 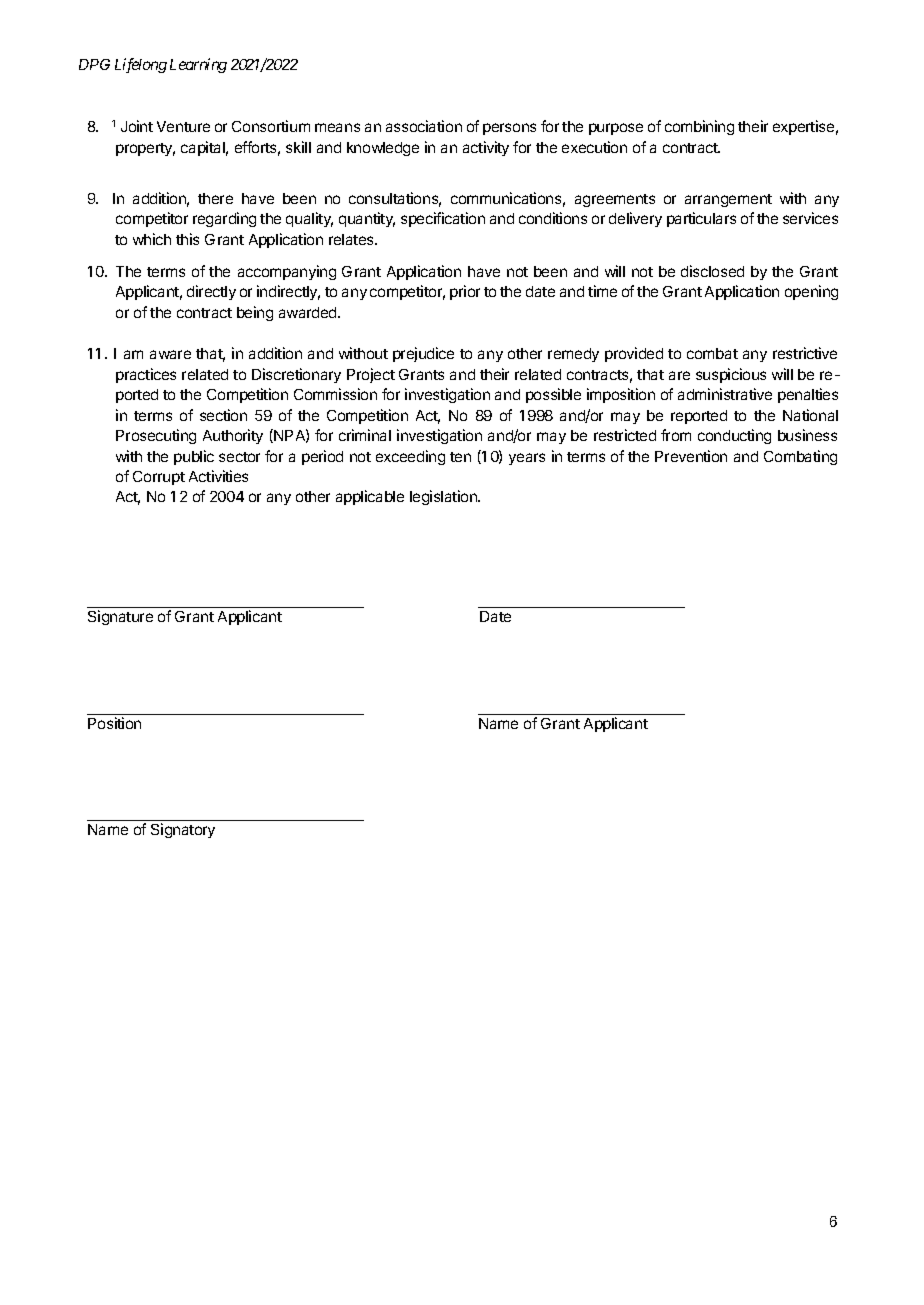 I want to click on Learning, so click(x=198, y=65).
